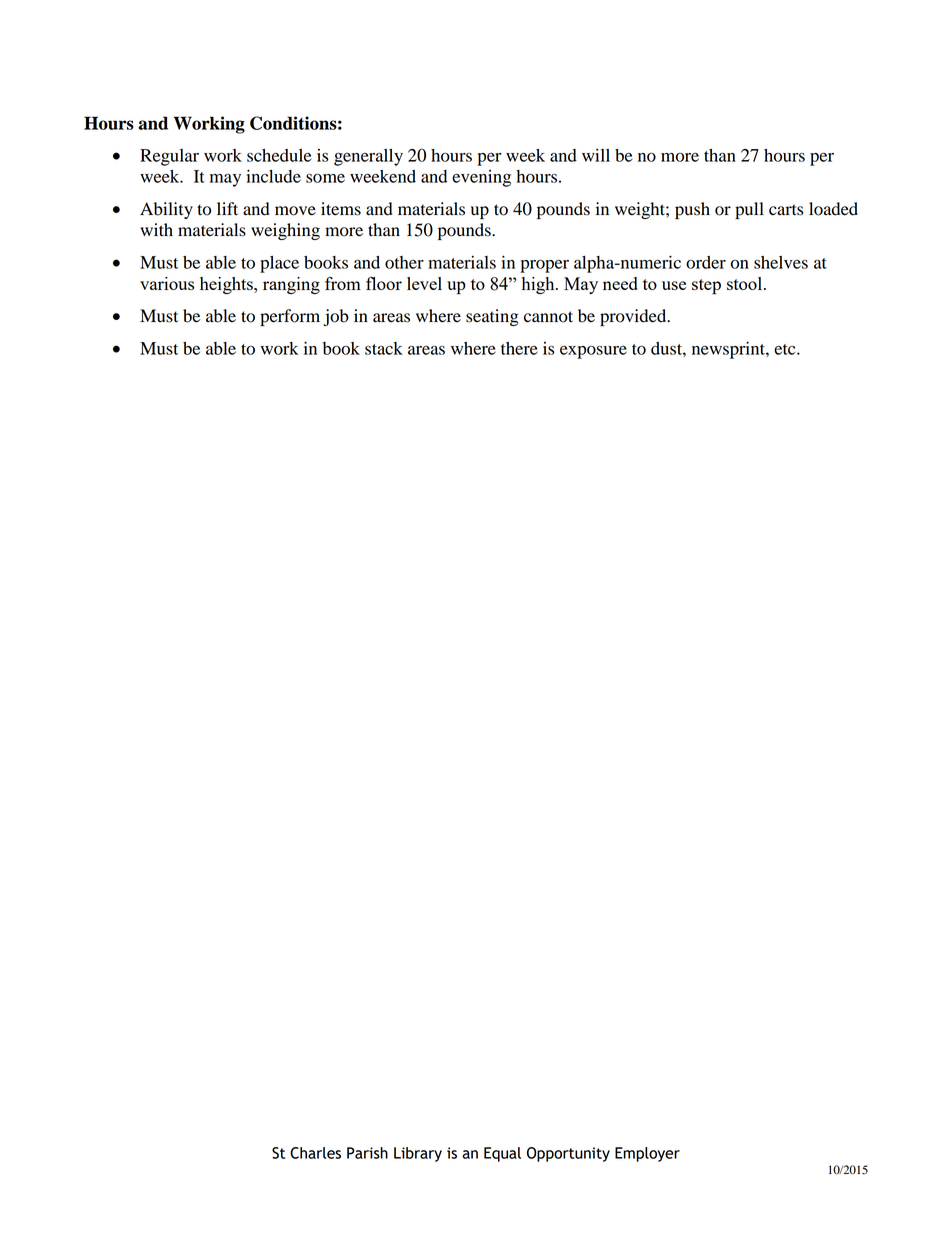  Describe the element at coordinates (647, 1154) in the image. I see `Employer` at that location.
